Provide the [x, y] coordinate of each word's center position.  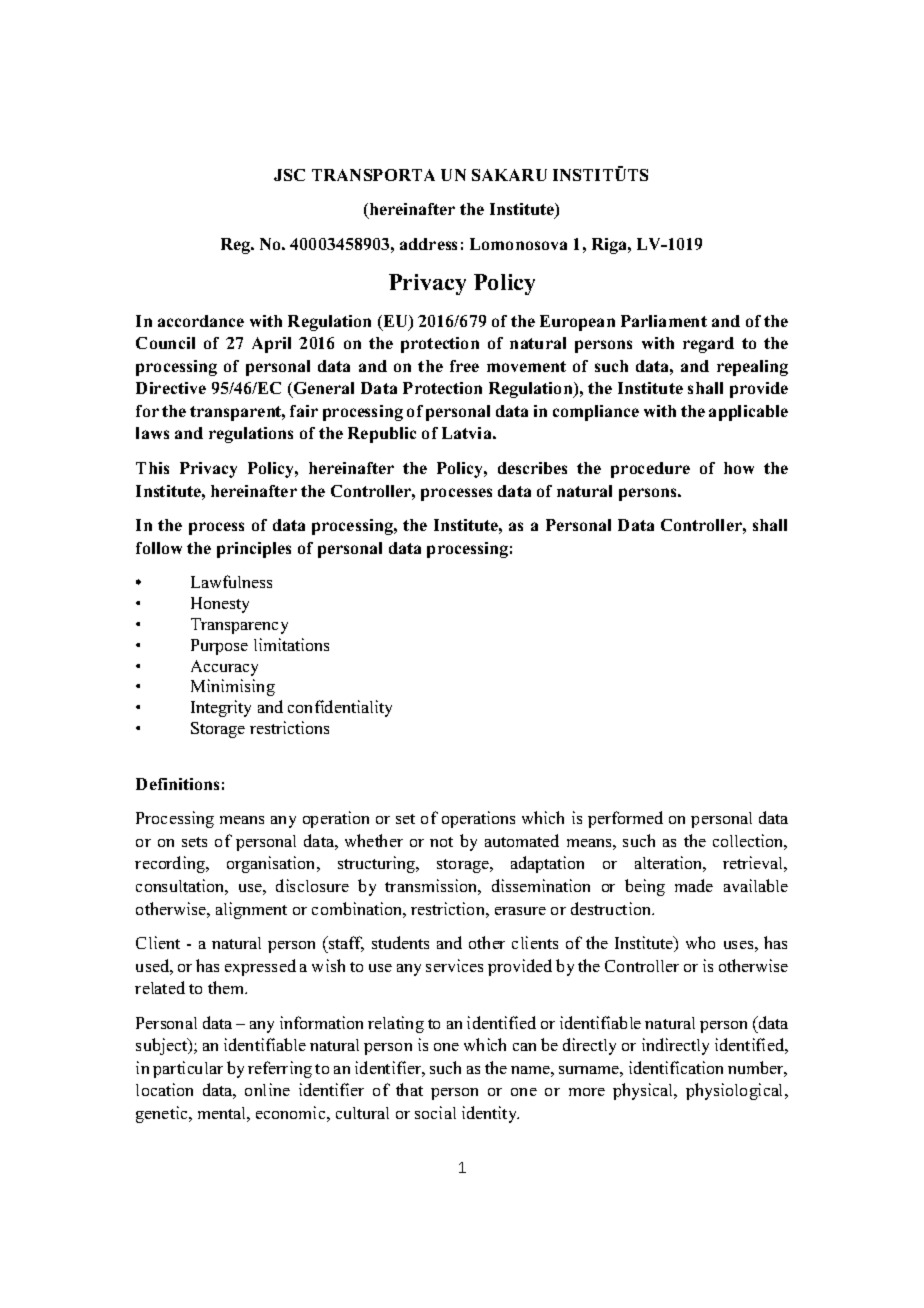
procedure [650, 470]
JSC [289, 175]
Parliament [664, 321]
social [435, 1112]
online [267, 1089]
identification [676, 1067]
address [428, 244]
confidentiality [340, 708]
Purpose [219, 647]
